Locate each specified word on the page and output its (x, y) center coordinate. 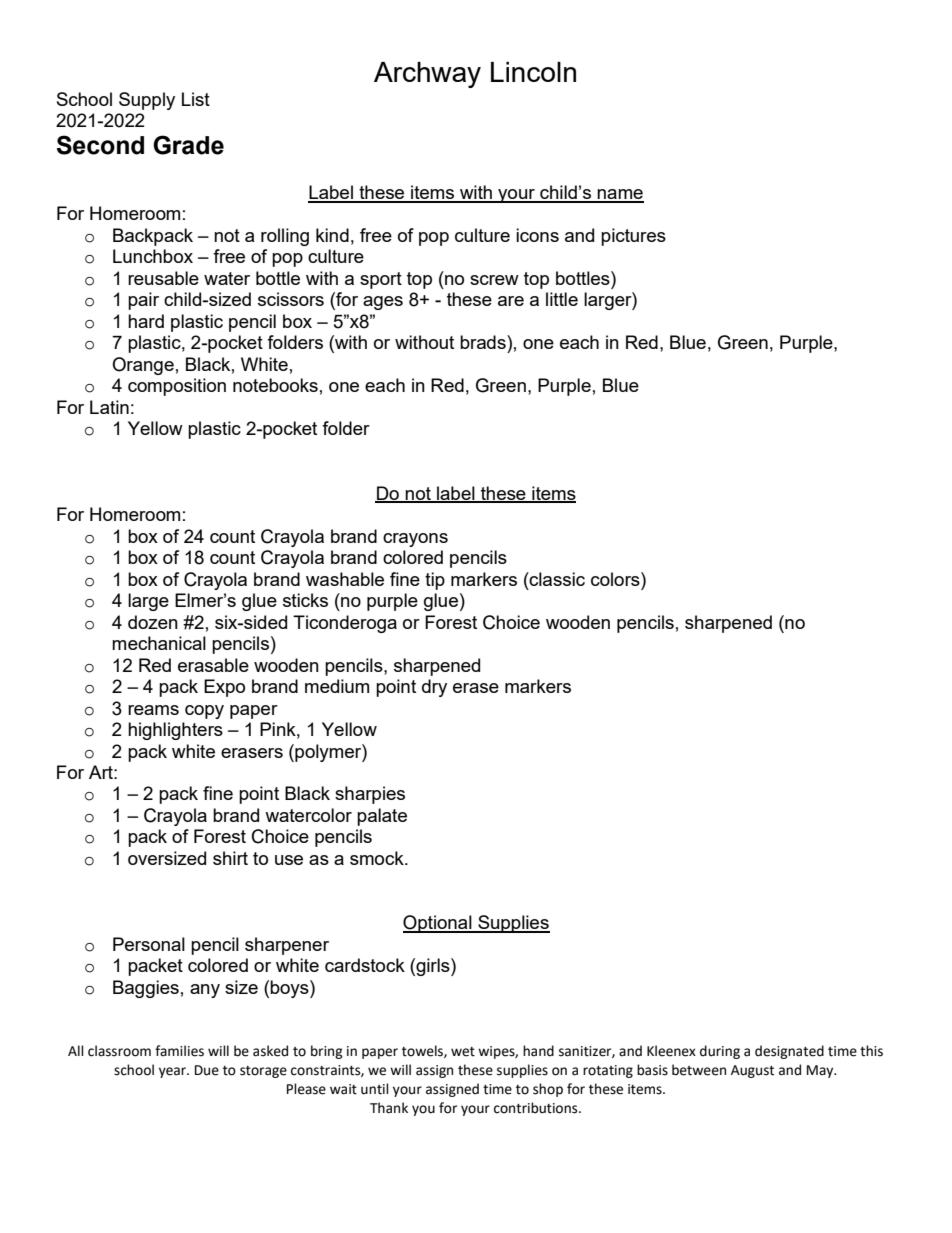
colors (616, 579)
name (620, 195)
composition (177, 387)
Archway (427, 75)
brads (484, 342)
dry (434, 688)
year (173, 1072)
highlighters (175, 731)
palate (382, 817)
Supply (147, 101)
